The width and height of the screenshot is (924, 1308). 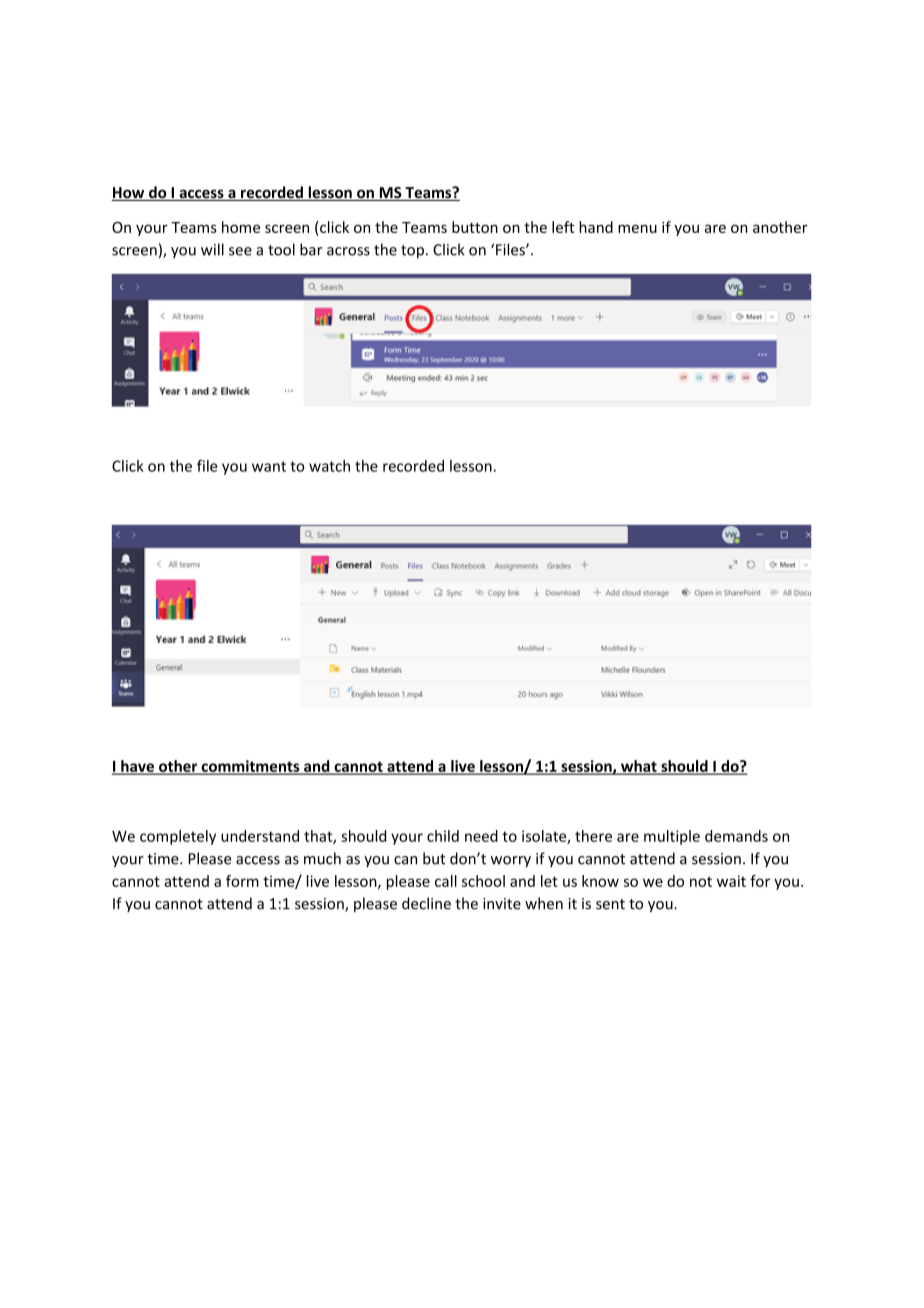 What do you see at coordinates (242, 881) in the screenshot?
I see `form` at bounding box center [242, 881].
